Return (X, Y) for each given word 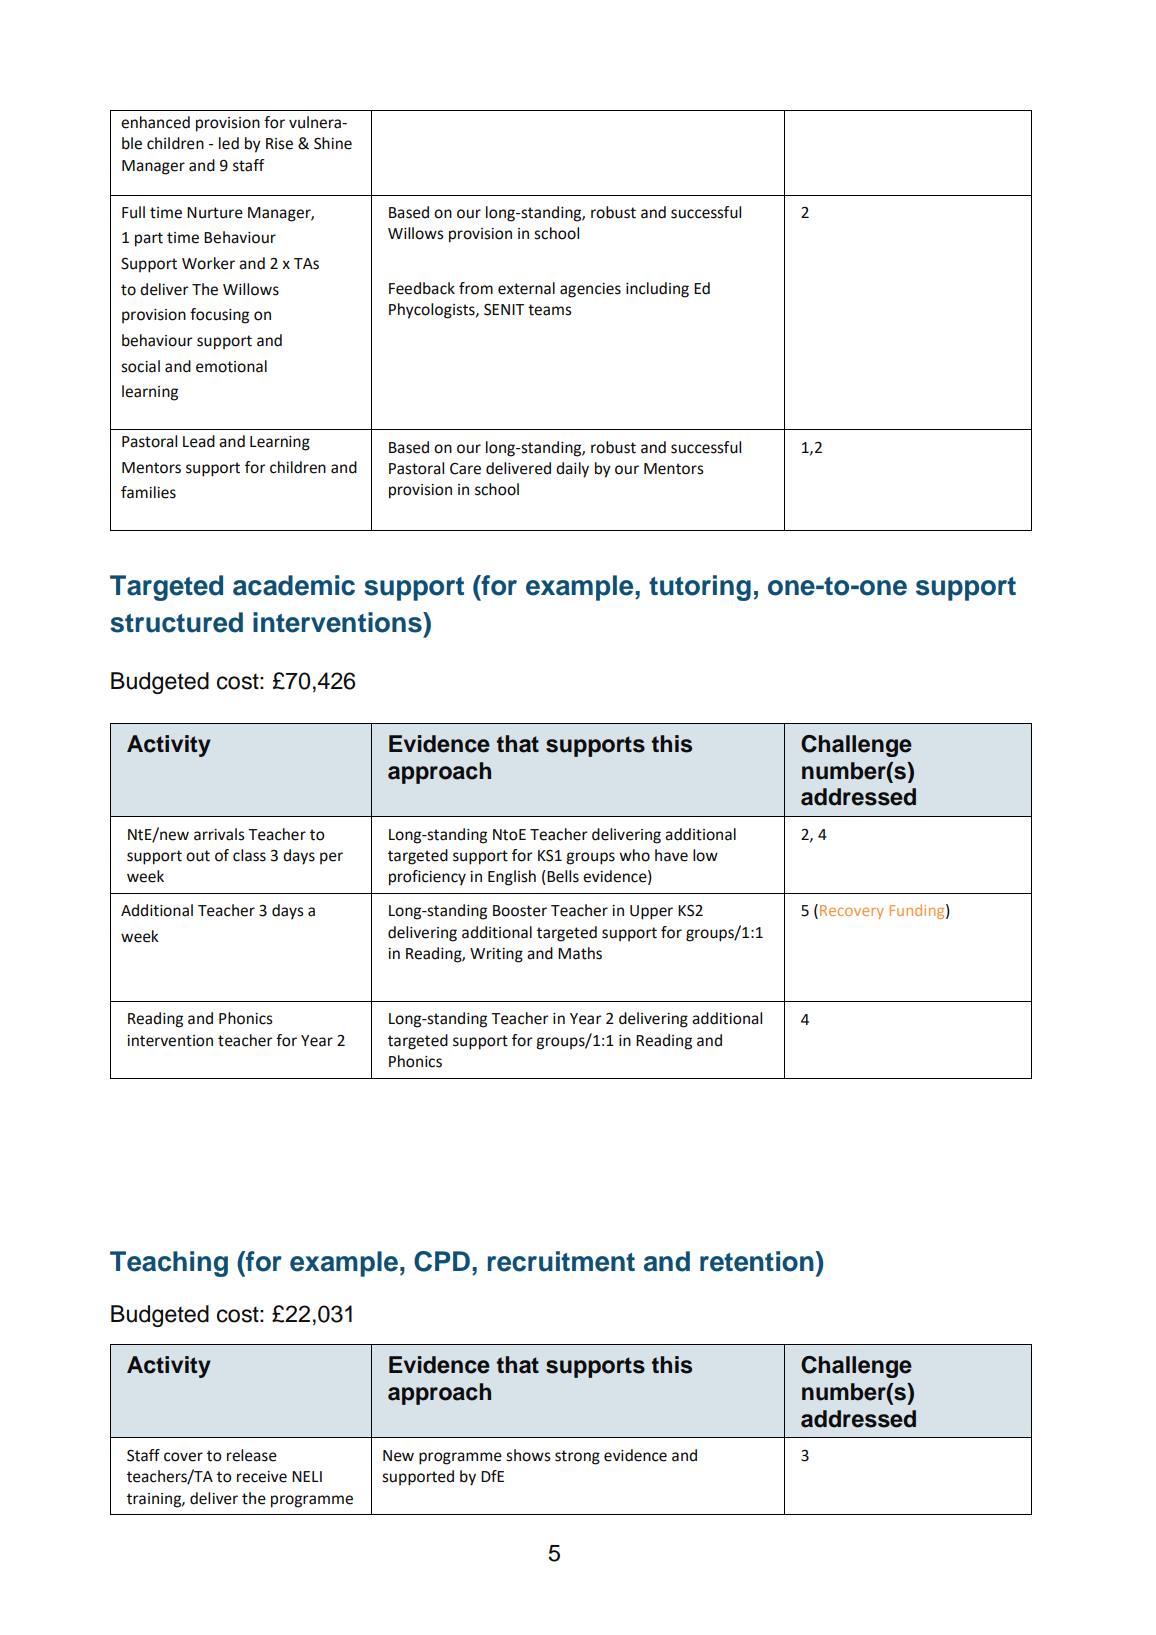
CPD (442, 1261)
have (671, 855)
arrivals (219, 834)
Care (465, 469)
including (657, 290)
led (229, 143)
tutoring (700, 588)
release (252, 1455)
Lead (199, 441)
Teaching (169, 1264)
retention (757, 1261)
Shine (333, 143)
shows (528, 1455)
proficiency (427, 878)
